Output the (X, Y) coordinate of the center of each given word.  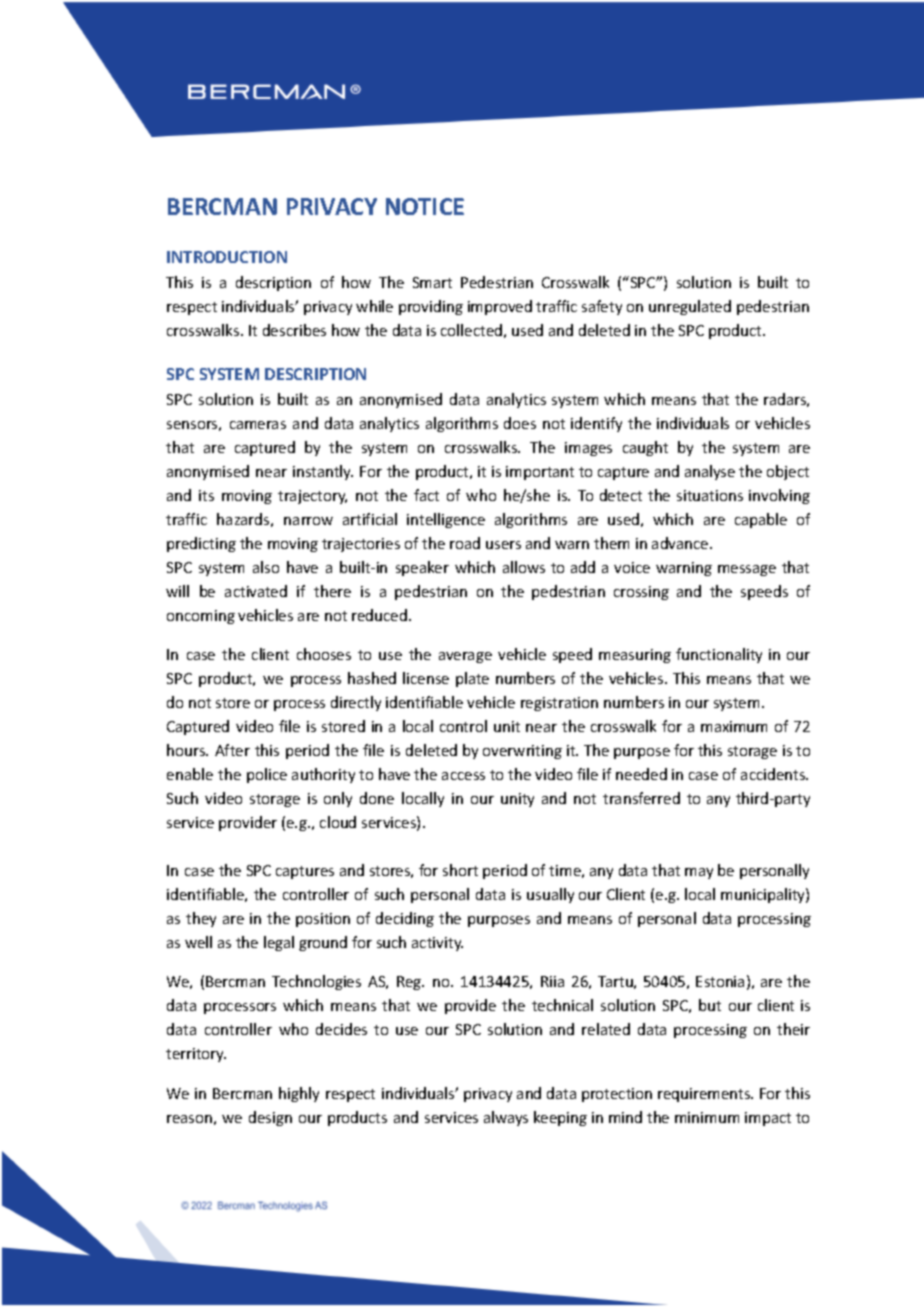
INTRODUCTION (227, 257)
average (465, 657)
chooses (324, 654)
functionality (719, 655)
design (270, 1118)
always (506, 1118)
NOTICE (425, 206)
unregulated (690, 307)
